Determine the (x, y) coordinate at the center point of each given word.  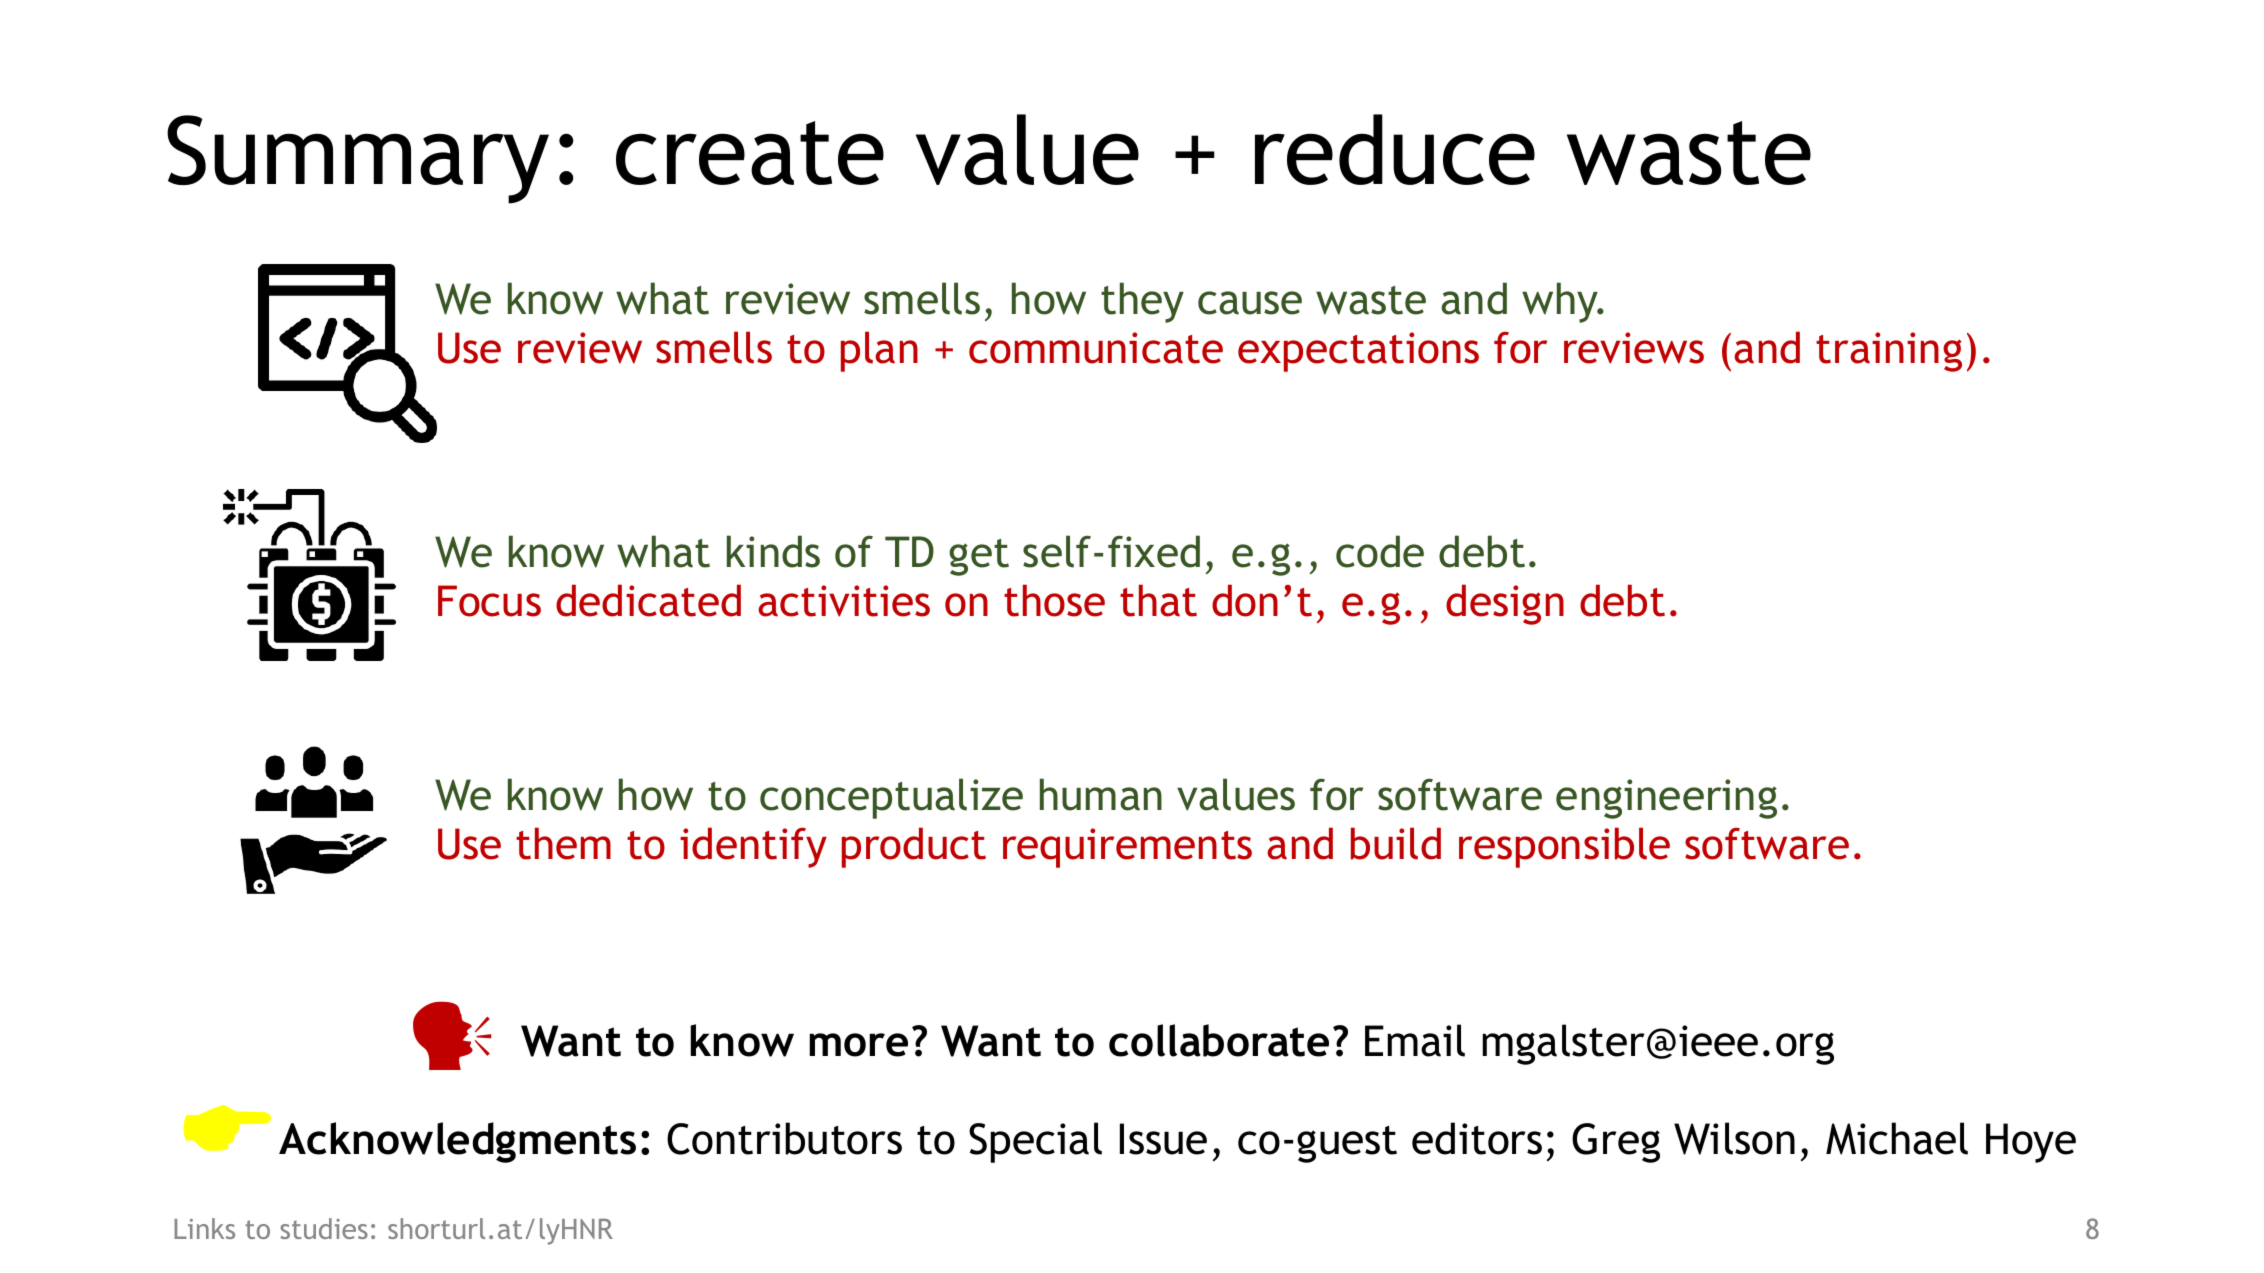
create (750, 153)
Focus (489, 601)
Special (1035, 1142)
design (1505, 604)
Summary (358, 159)
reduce (1395, 149)
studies (324, 1228)
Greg (1616, 1143)
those (1054, 600)
